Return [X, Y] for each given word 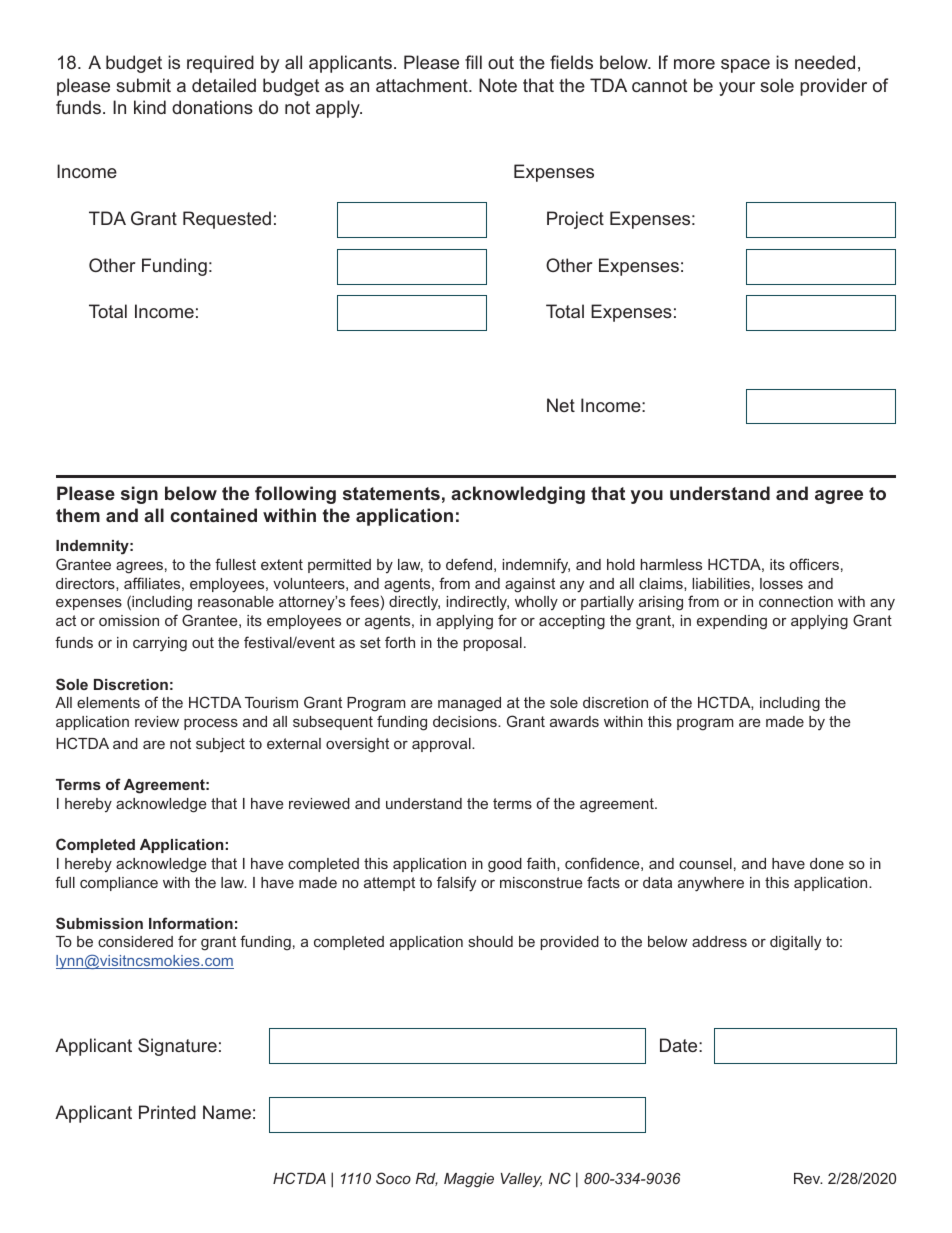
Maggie [469, 1180]
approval [442, 745]
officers [814, 564]
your [737, 89]
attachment [423, 85]
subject [220, 745]
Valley [521, 1180]
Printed [167, 1112]
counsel [705, 863]
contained [214, 515]
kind [150, 107]
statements [391, 493]
